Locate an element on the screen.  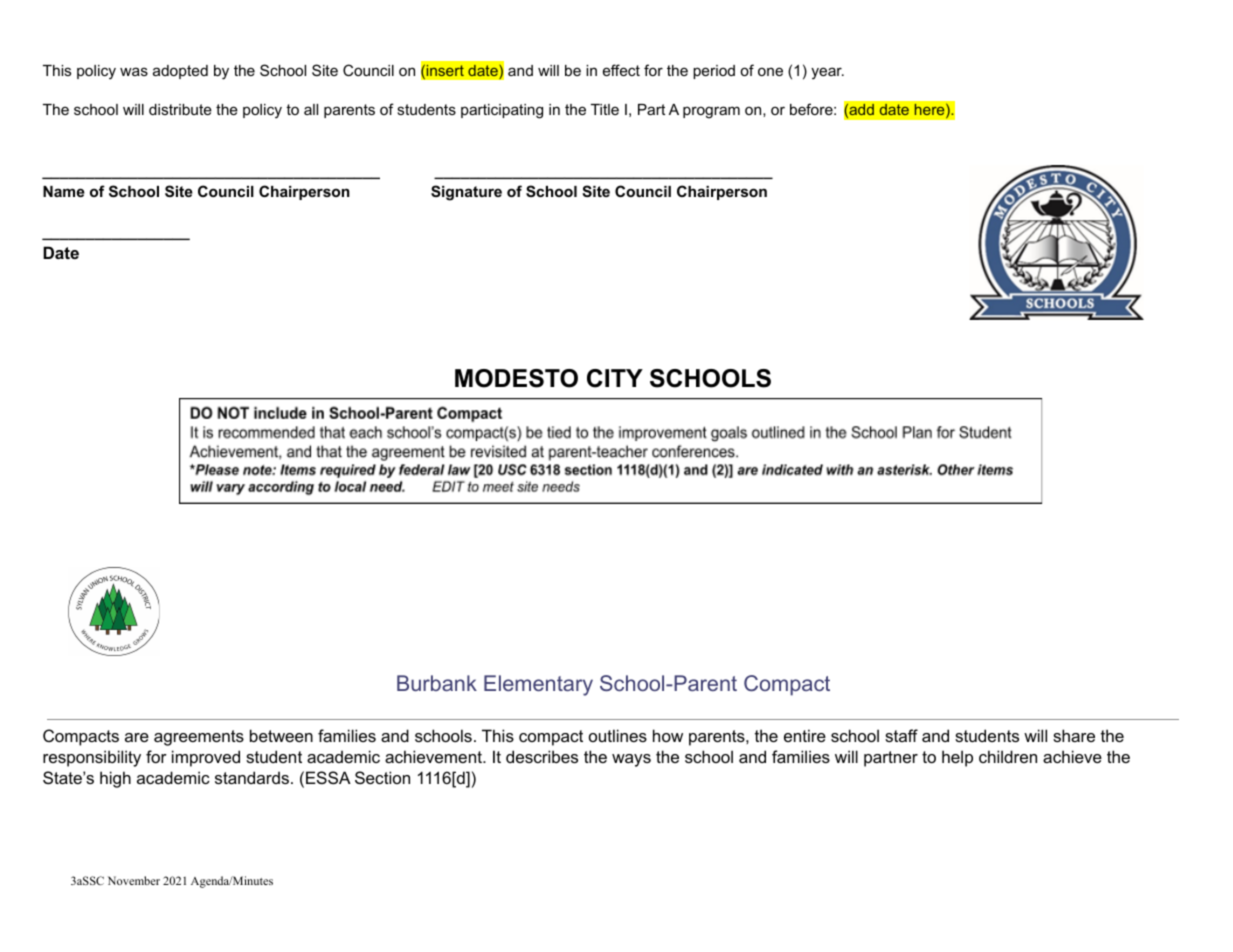
MODESTO is located at coordinates (516, 378).
